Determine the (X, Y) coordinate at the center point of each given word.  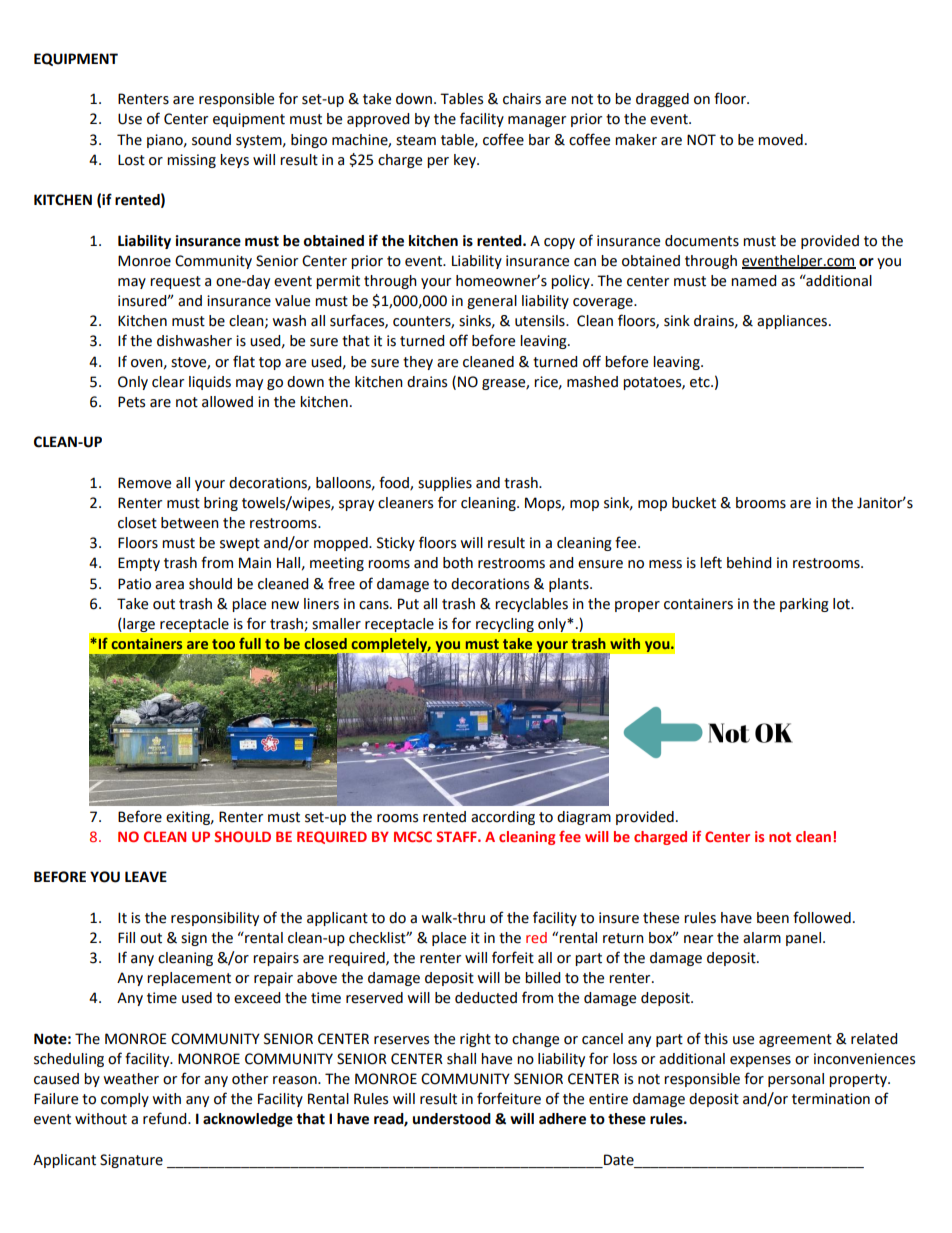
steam (416, 140)
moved (780, 140)
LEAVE (146, 876)
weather (131, 1079)
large (139, 625)
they (418, 363)
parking (804, 605)
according (503, 818)
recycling (505, 625)
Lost (131, 160)
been (773, 918)
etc (701, 382)
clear (168, 382)
